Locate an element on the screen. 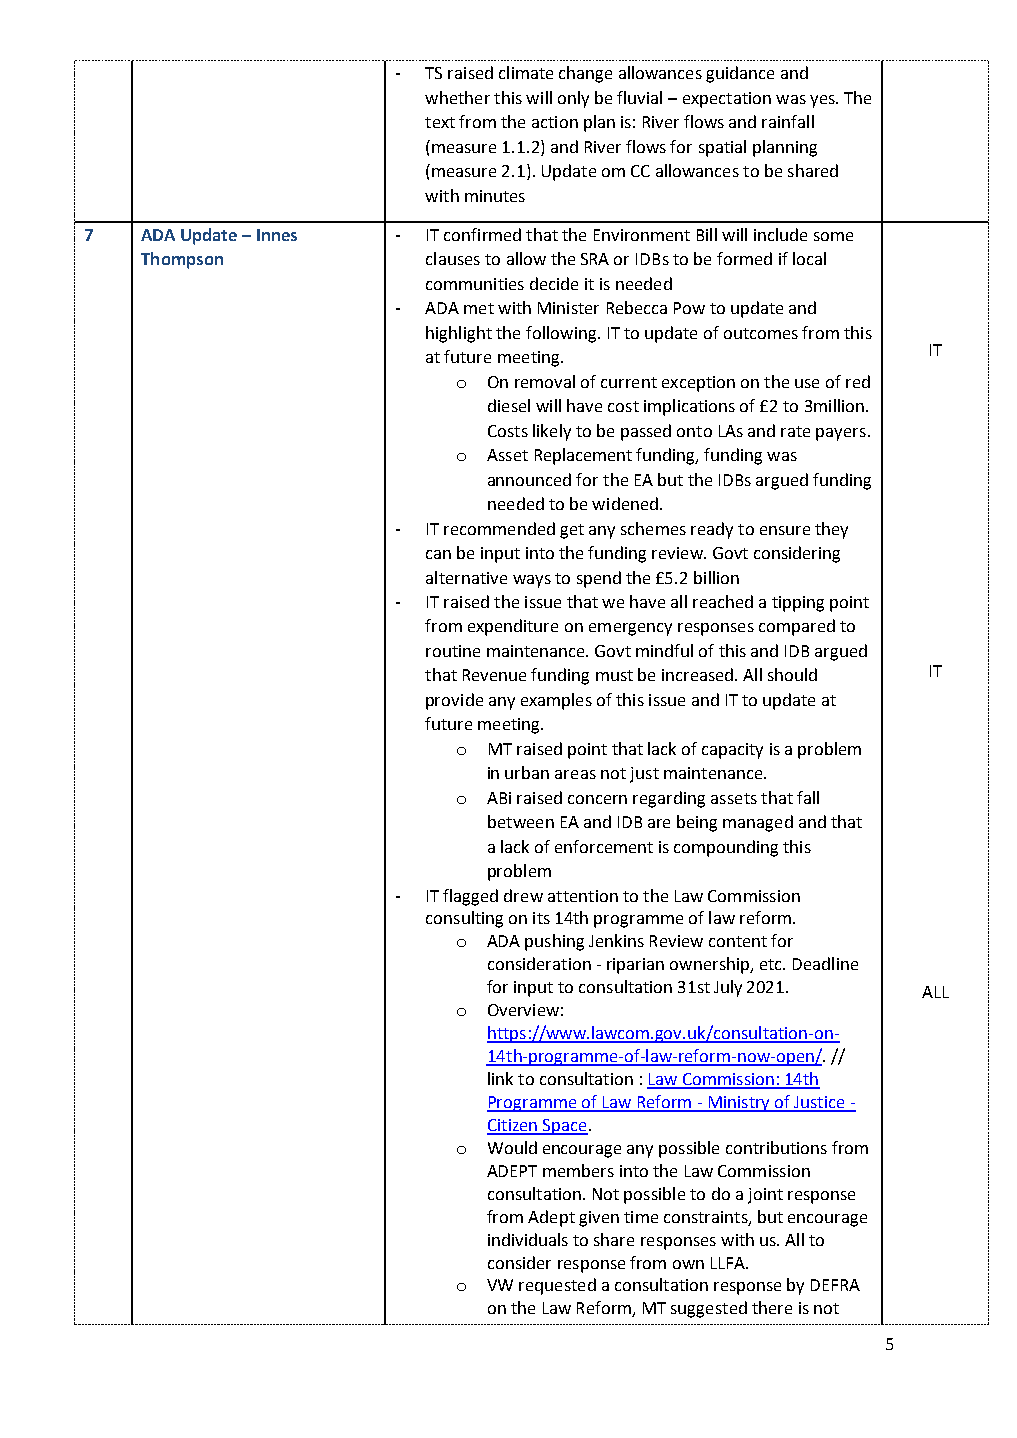 Image resolution: width=1017 pixels, height=1438 pixels. consulting is located at coordinates (464, 919).
